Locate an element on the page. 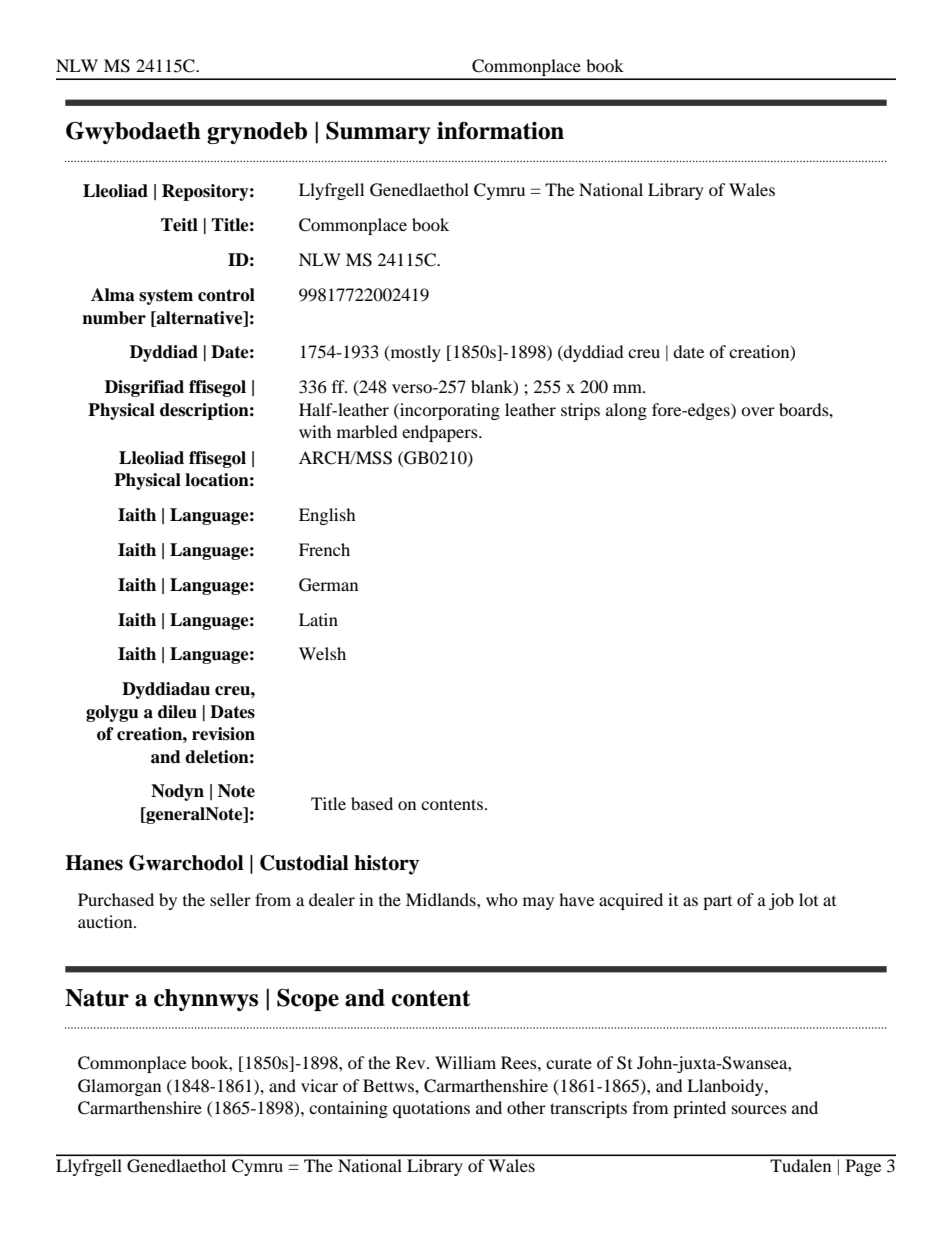 The width and height of the document is (952, 1233). vicar is located at coordinates (319, 1085).
